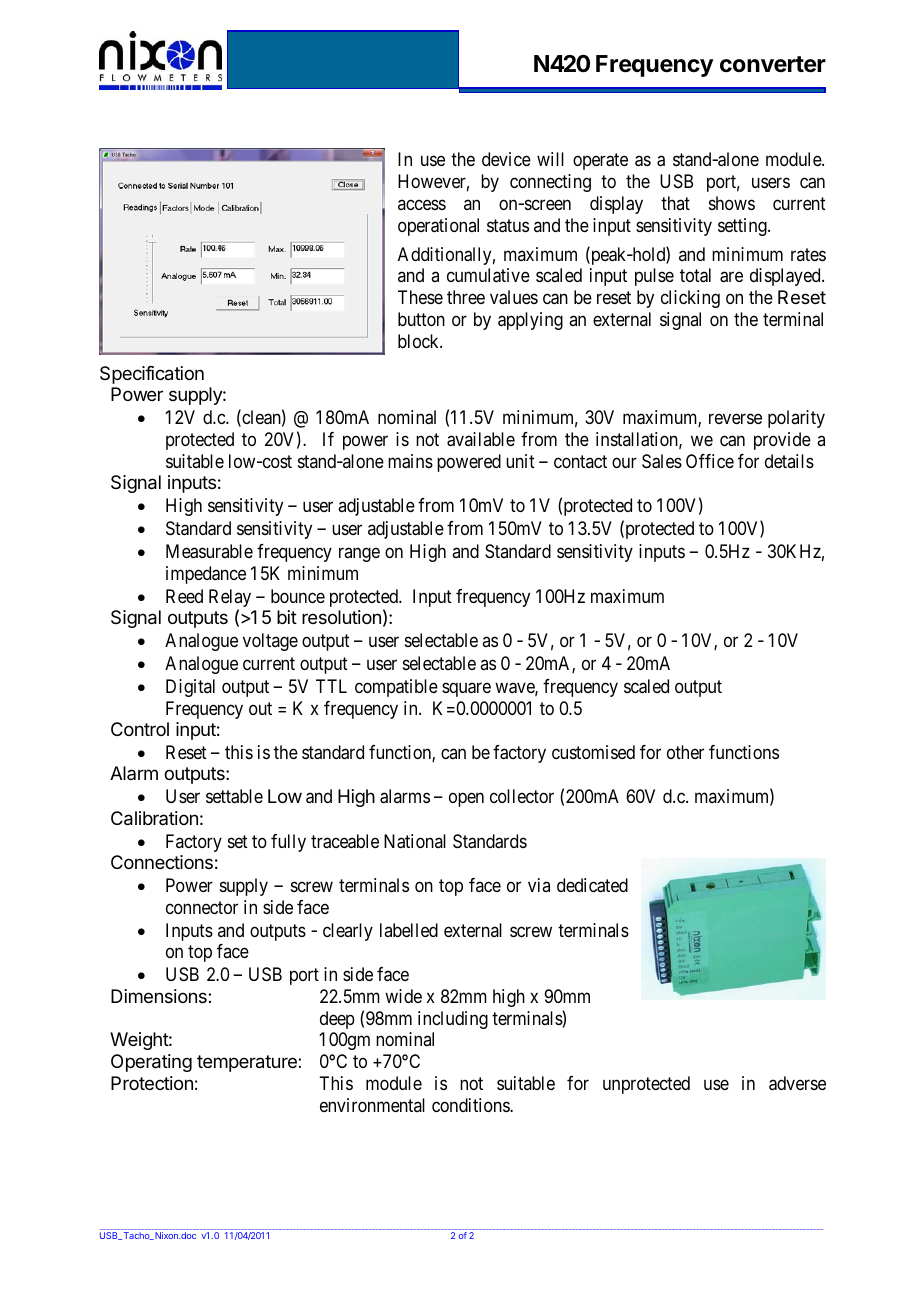 The width and height of the screenshot is (924, 1308). Describe the element at coordinates (206, 575) in the screenshot. I see `impedance` at that location.
